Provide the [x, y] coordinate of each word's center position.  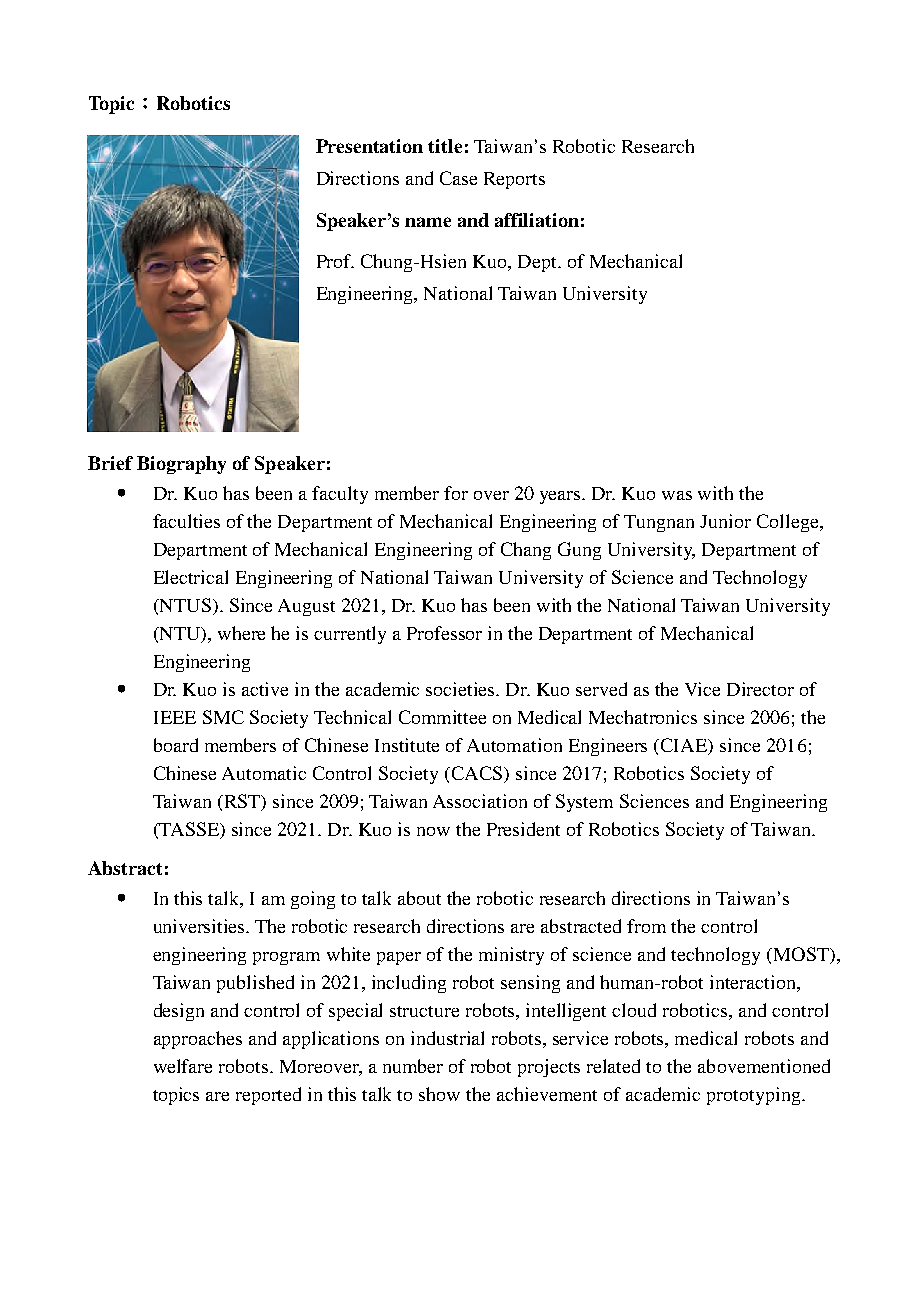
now [433, 831]
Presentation [369, 146]
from [646, 926]
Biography [181, 465]
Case [458, 178]
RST [242, 802]
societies [462, 689]
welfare [183, 1066]
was [677, 495]
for [456, 493]
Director [760, 689]
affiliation [537, 220]
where [241, 633]
